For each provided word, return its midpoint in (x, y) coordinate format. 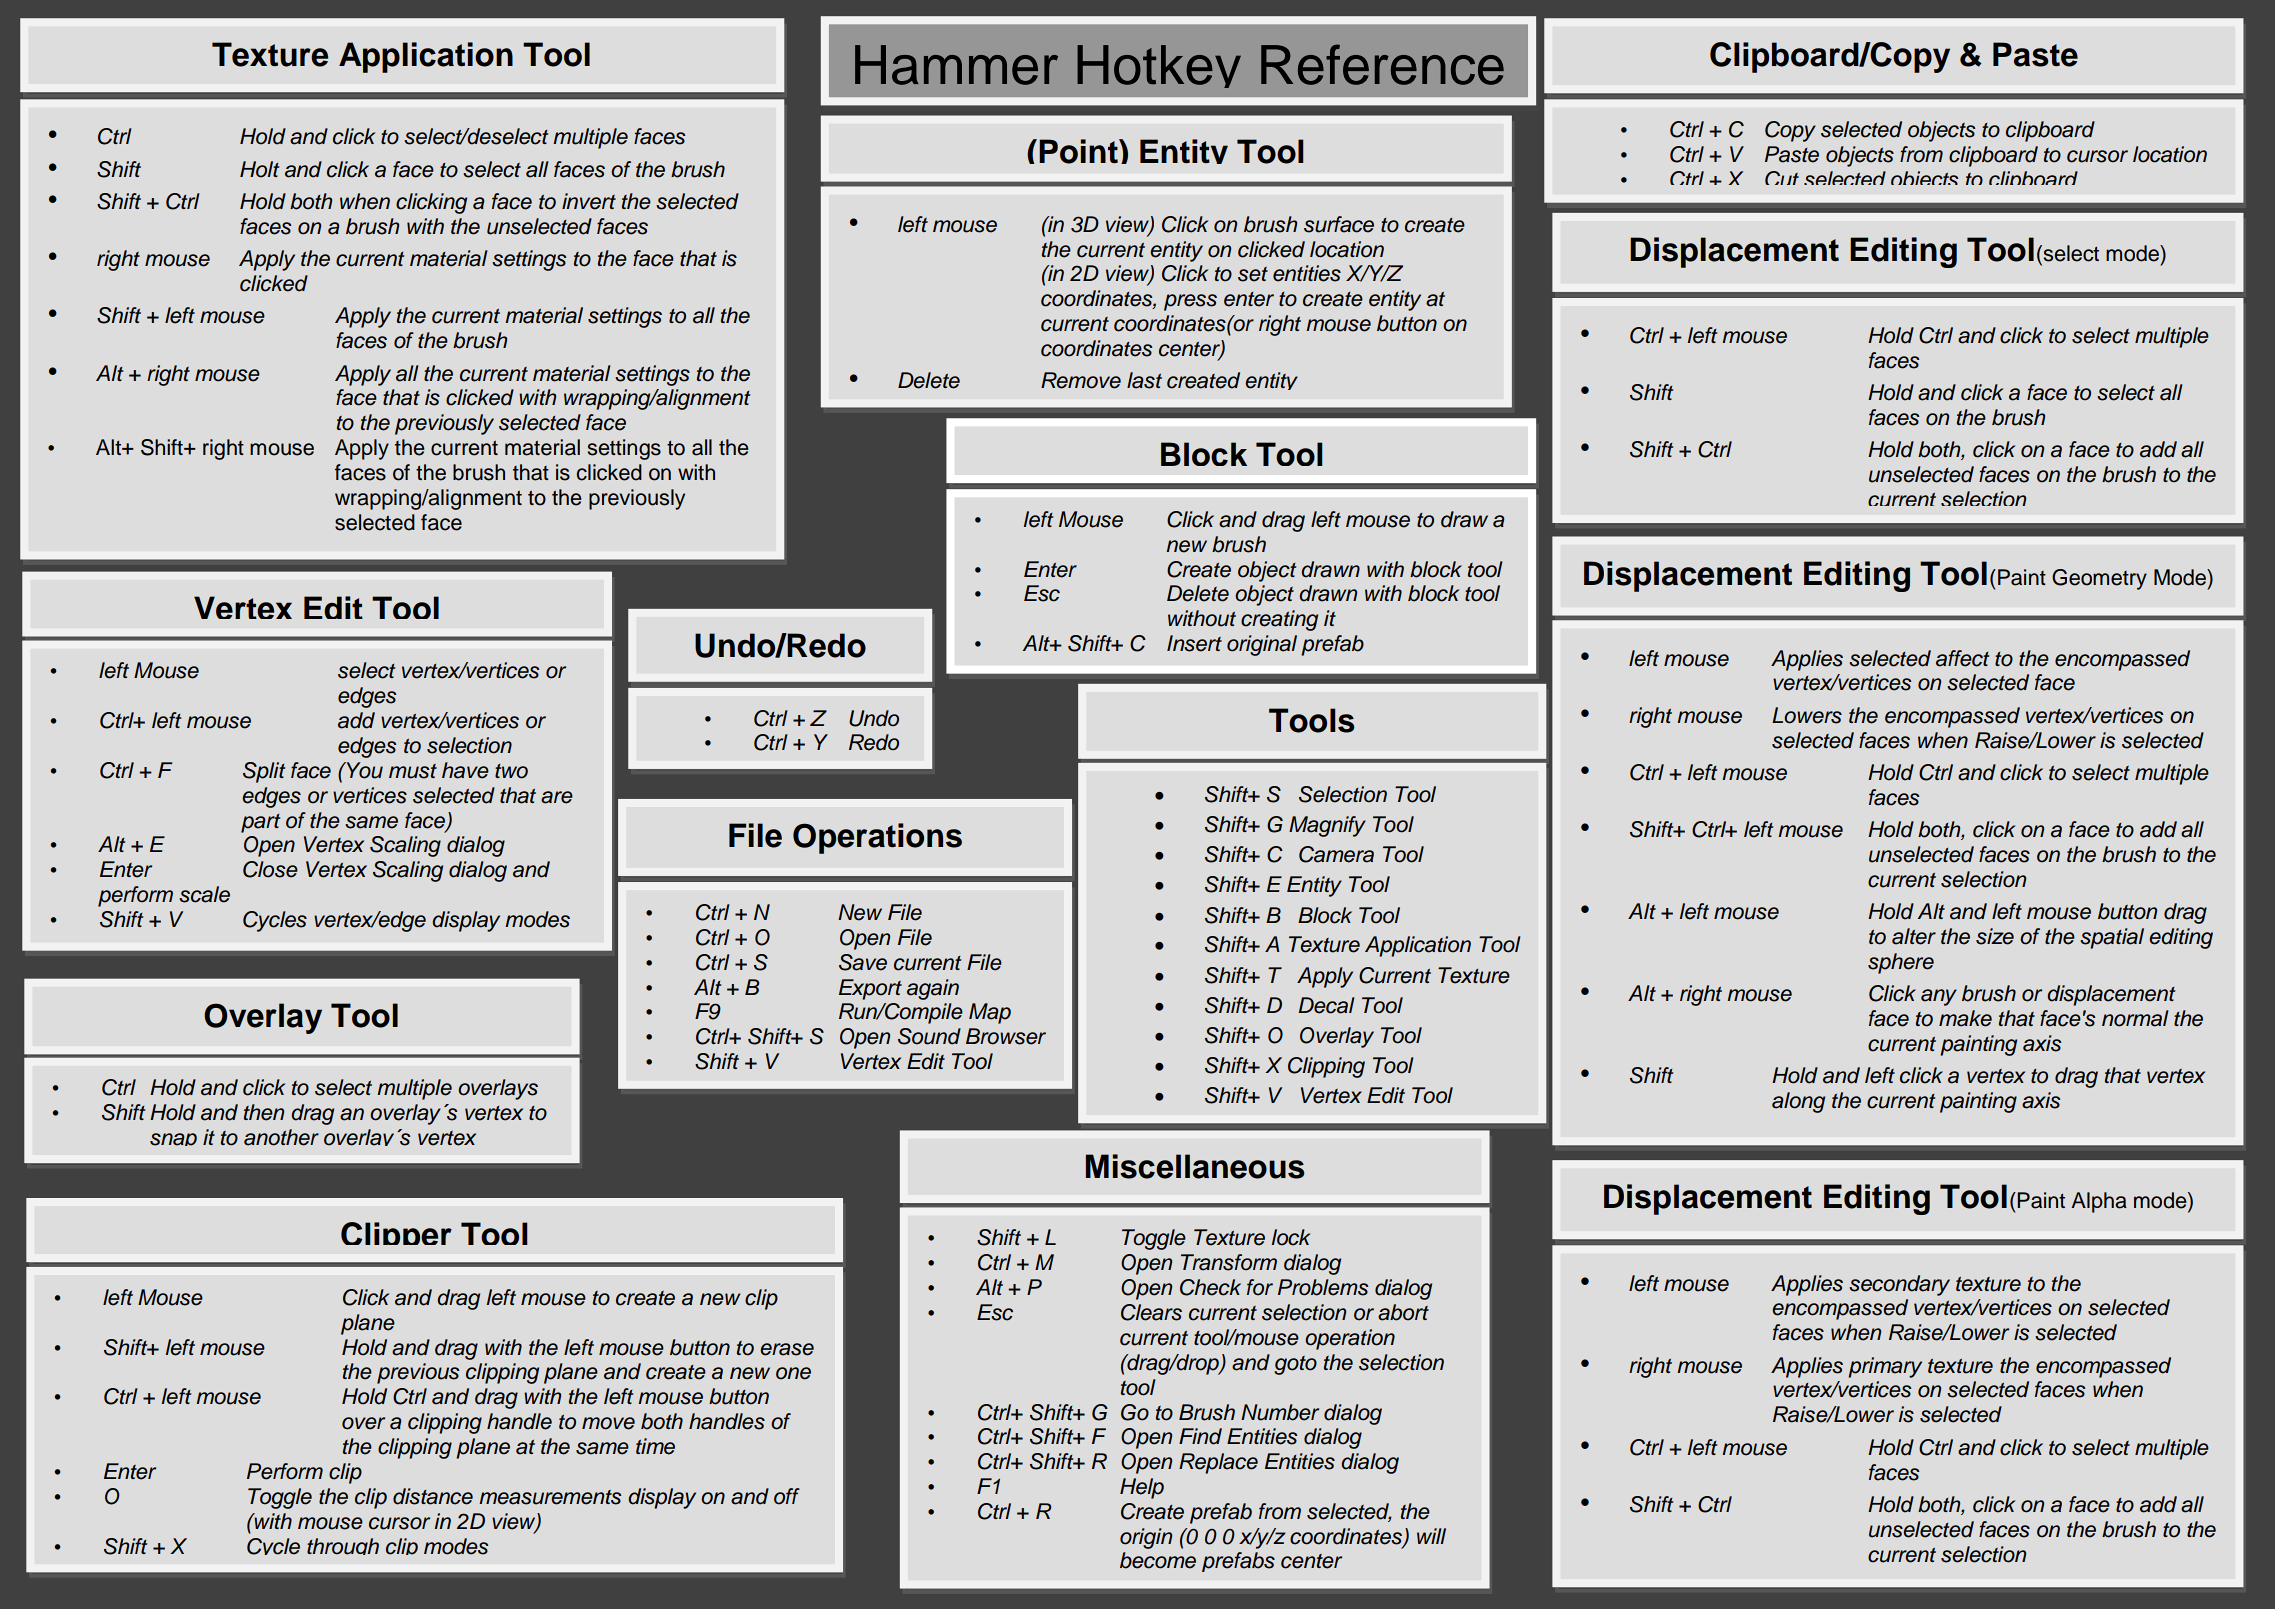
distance (433, 1496)
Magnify (1327, 826)
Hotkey (1159, 66)
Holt (259, 169)
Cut (1782, 178)
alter (1914, 936)
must (413, 771)
